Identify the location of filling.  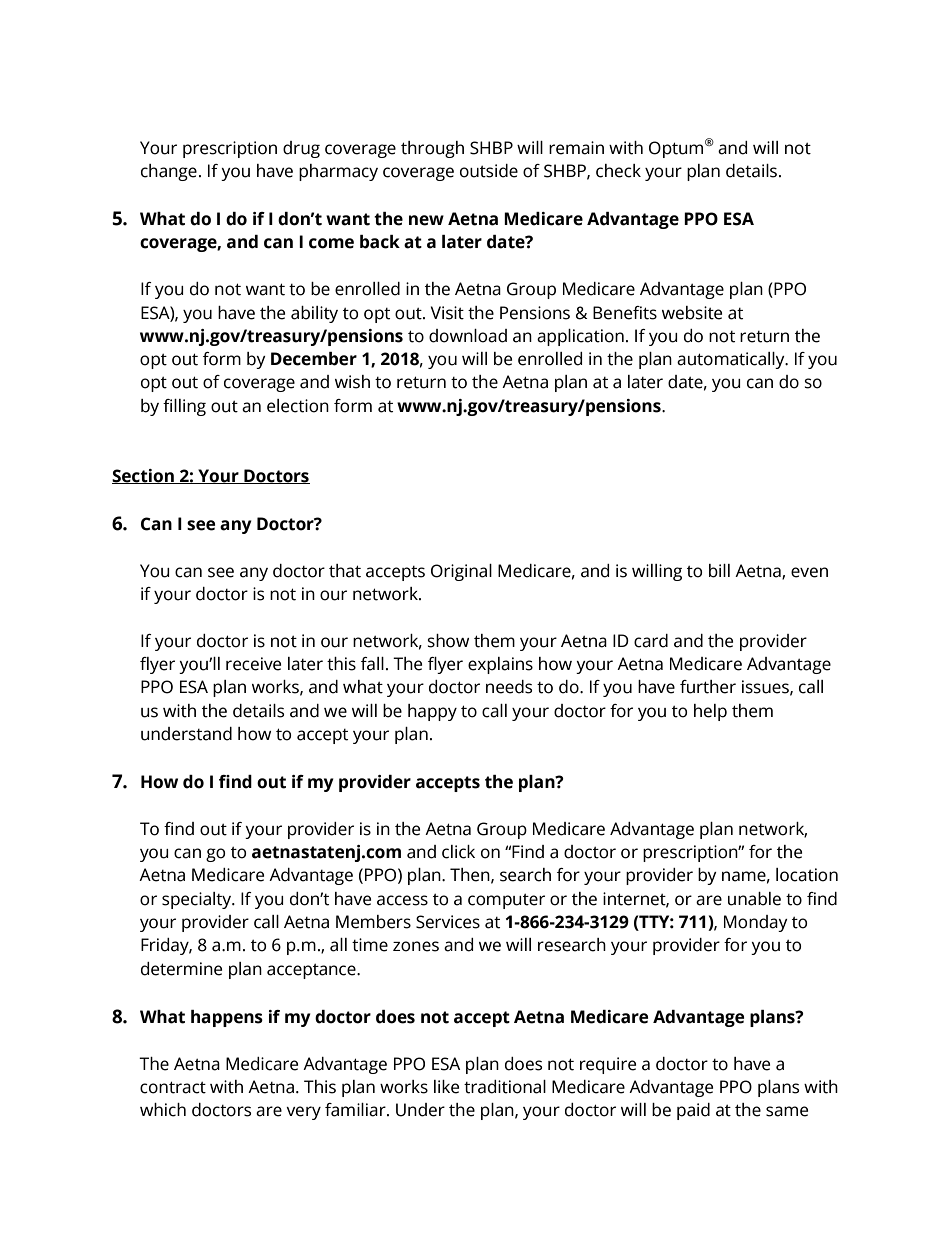
(184, 407).
